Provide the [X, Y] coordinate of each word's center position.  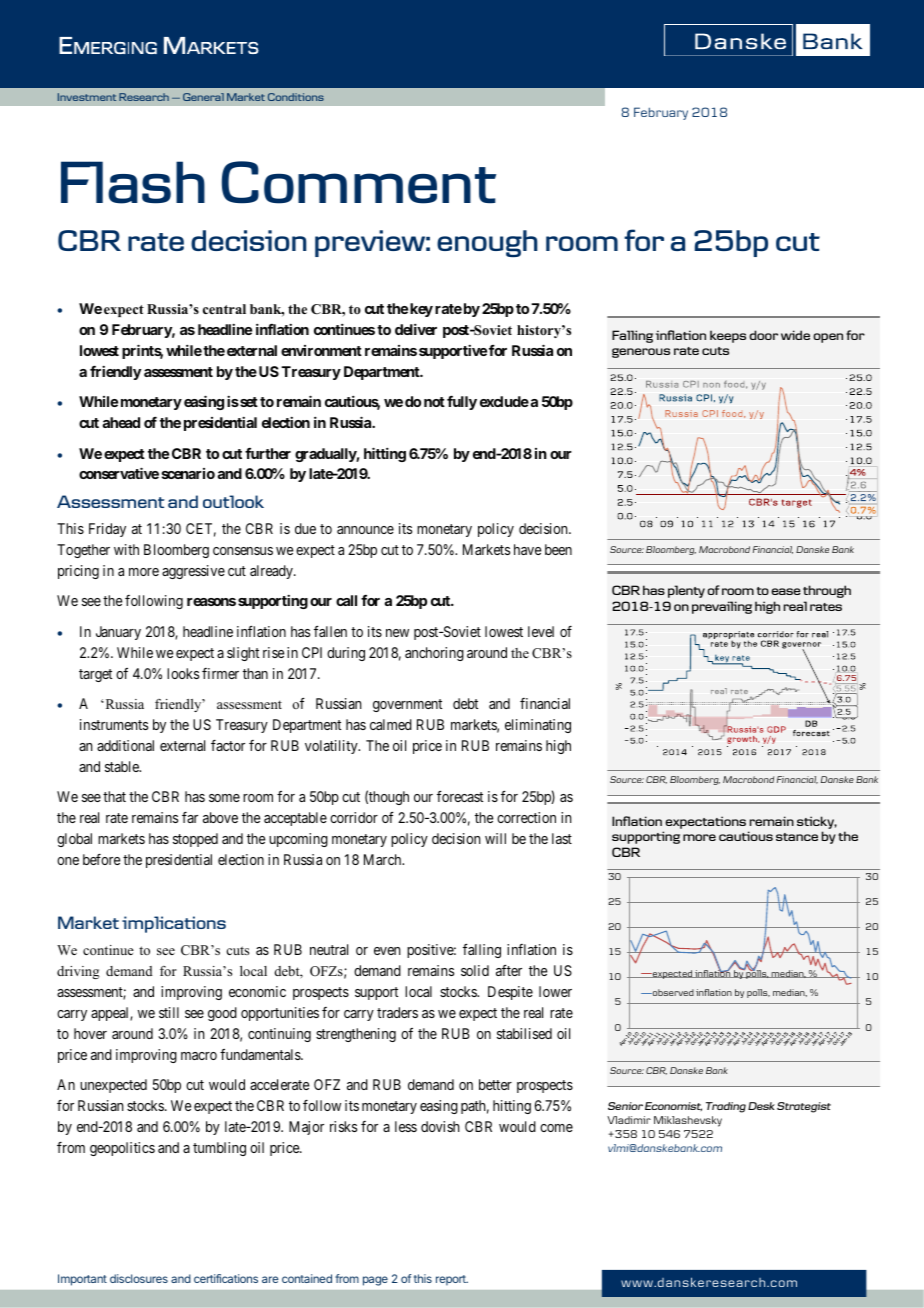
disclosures [139, 1278]
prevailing [722, 607]
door [763, 335]
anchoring [434, 654]
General [203, 97]
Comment [359, 182]
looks [183, 673]
